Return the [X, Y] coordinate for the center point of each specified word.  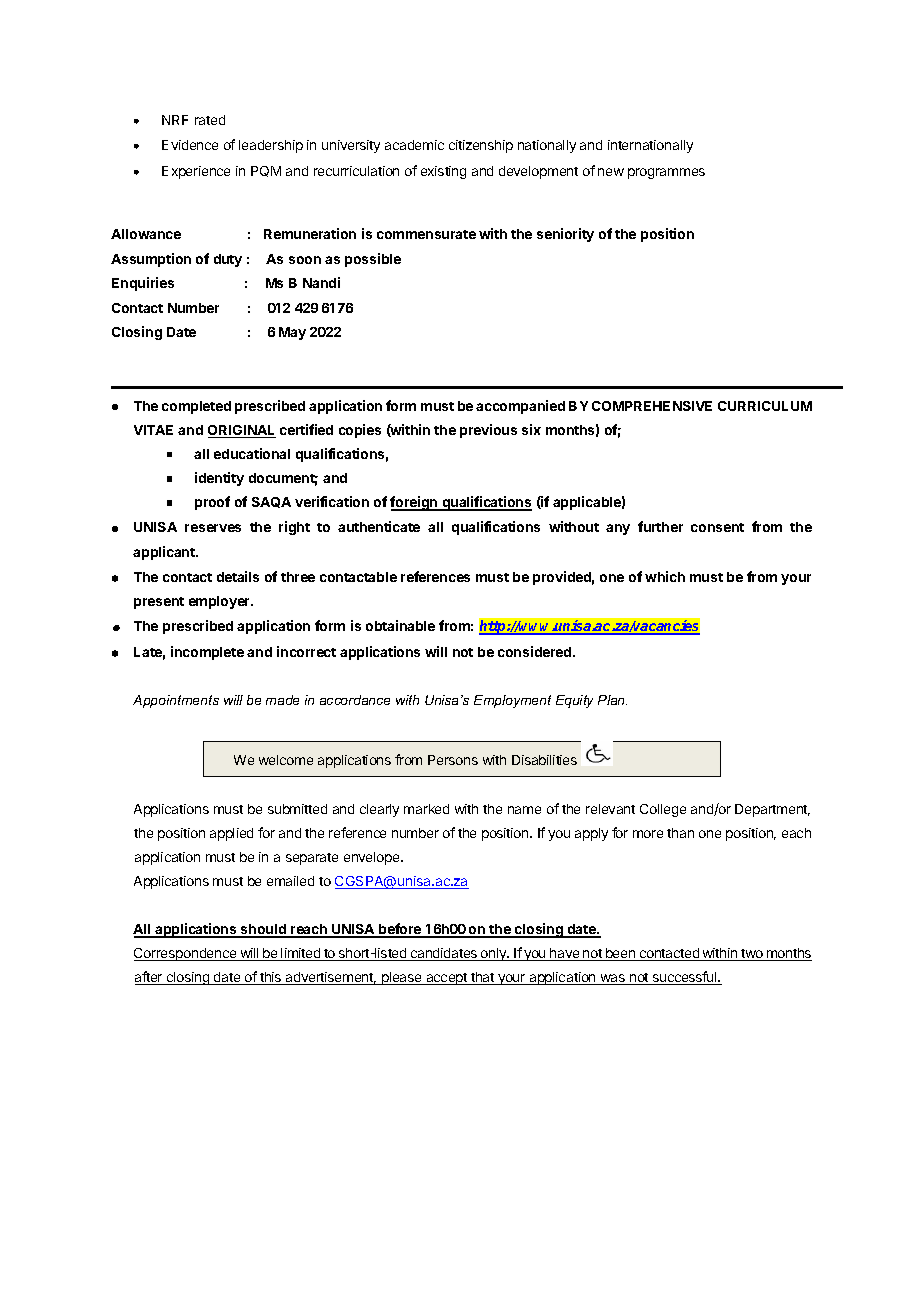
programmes [666, 173]
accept [447, 979]
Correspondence [186, 954]
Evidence [190, 145]
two [752, 955]
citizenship [481, 146]
